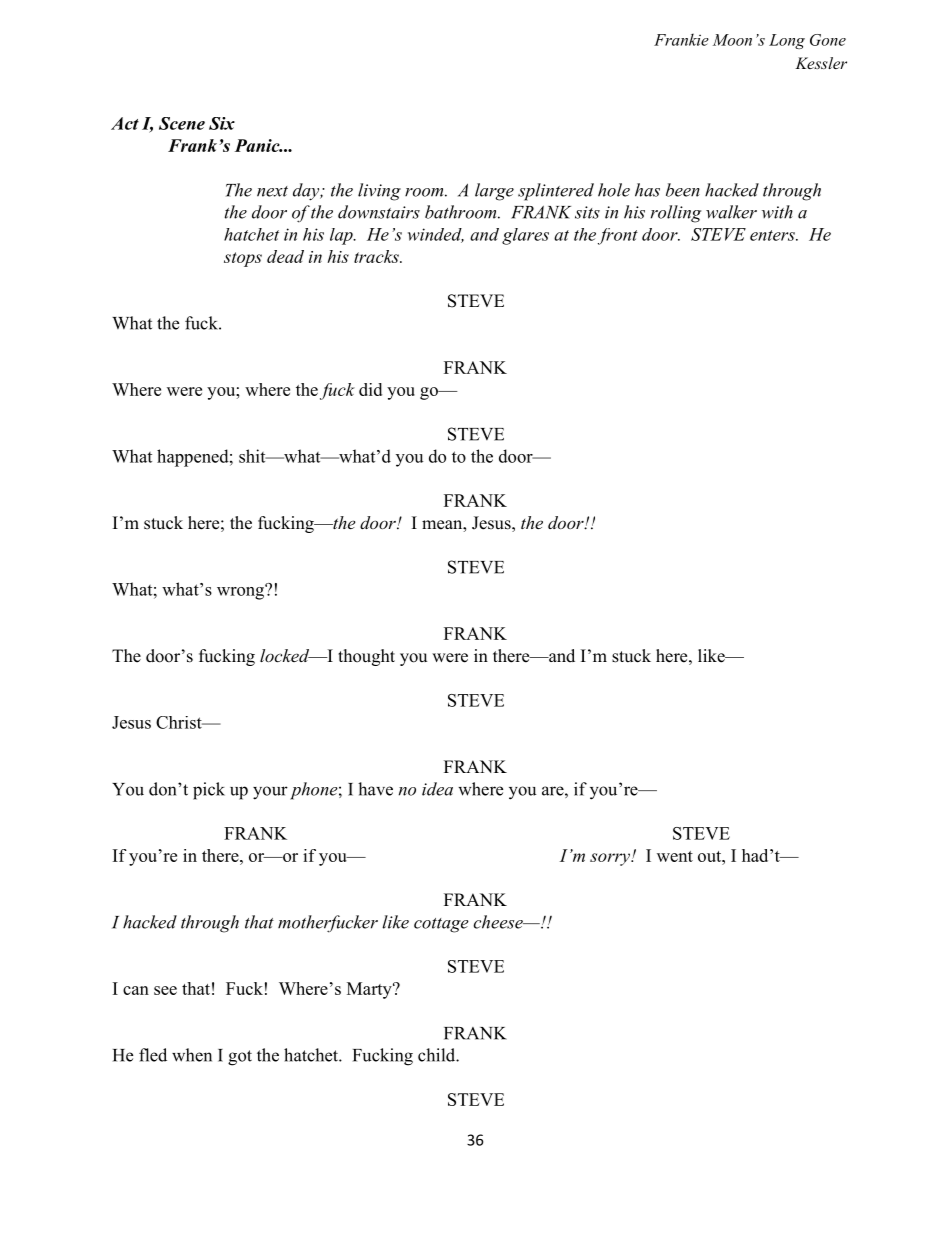  Describe the element at coordinates (494, 192) in the image. I see `large` at that location.
